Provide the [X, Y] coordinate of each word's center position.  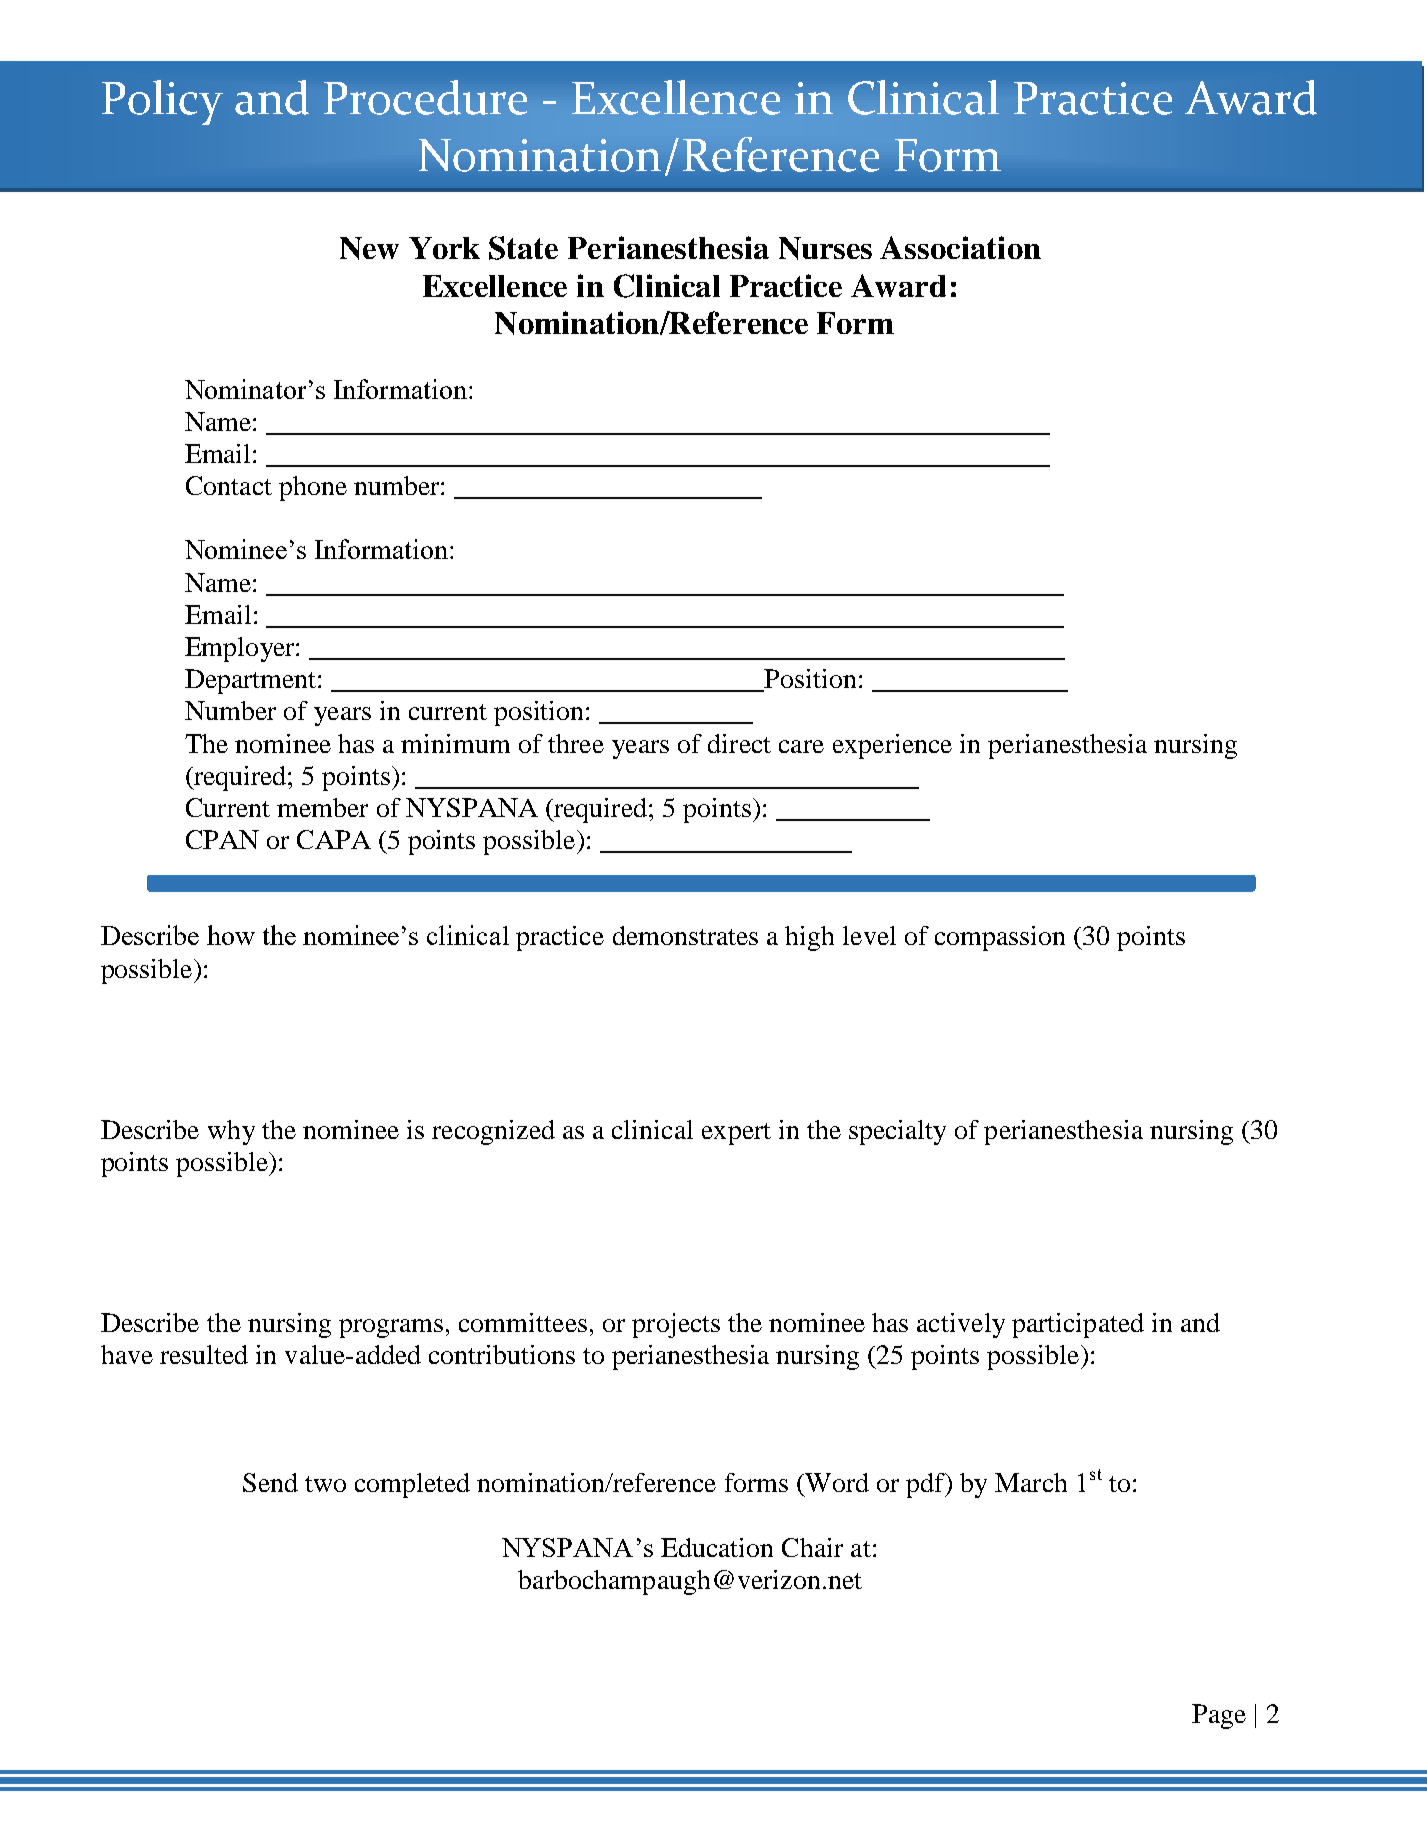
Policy [162, 102]
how [231, 935]
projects [676, 1325]
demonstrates [685, 935]
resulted [204, 1354]
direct [739, 743]
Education [717, 1547]
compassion [1000, 938]
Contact [229, 485]
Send [270, 1482]
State [523, 248]
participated [1078, 1325]
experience [892, 746]
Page [1219, 1716]
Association [960, 247]
